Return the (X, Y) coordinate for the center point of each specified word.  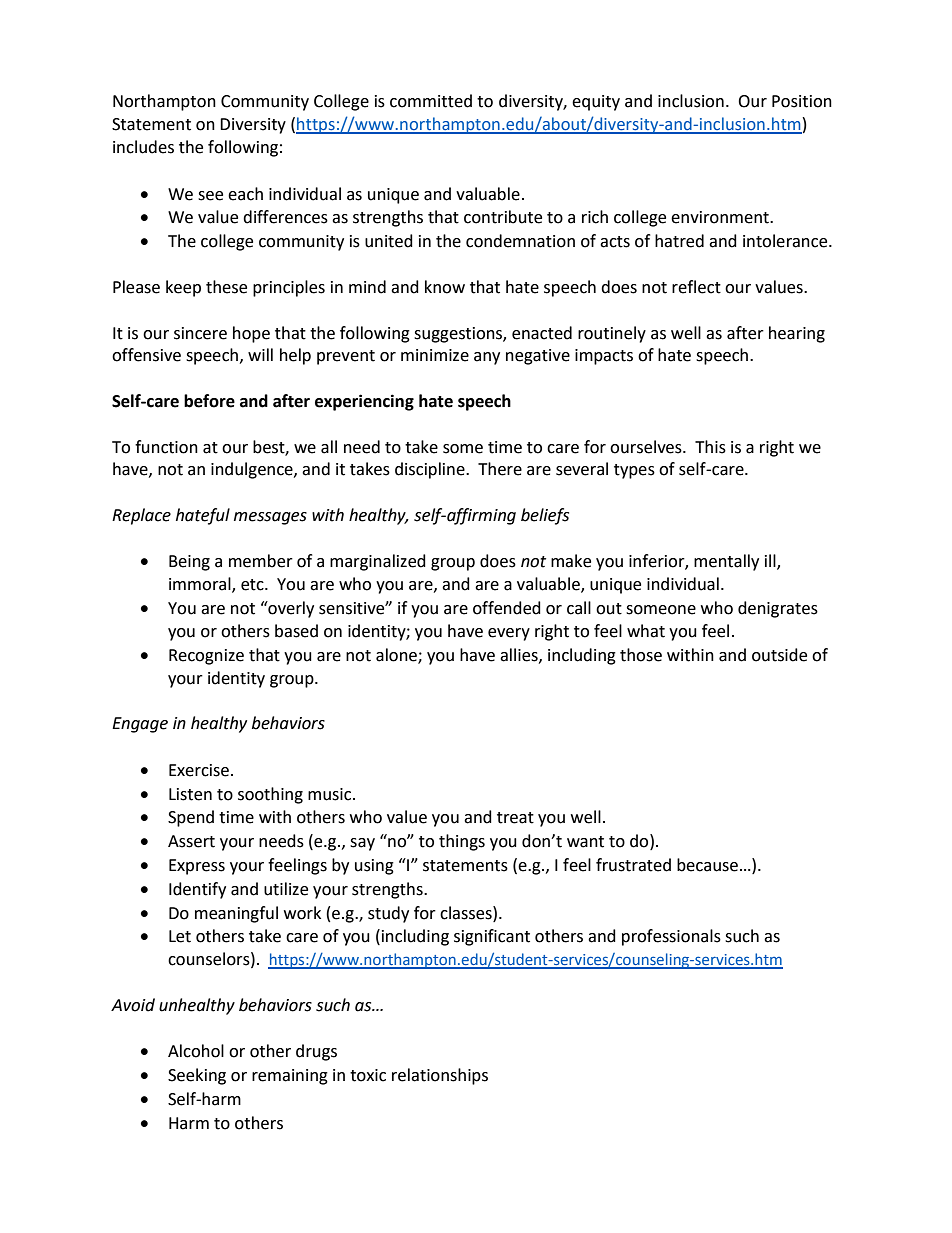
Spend (191, 818)
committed (431, 101)
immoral (201, 585)
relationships (440, 1076)
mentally (726, 562)
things (462, 842)
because (707, 865)
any (487, 358)
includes (143, 147)
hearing (797, 334)
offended (507, 608)
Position (802, 101)
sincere (200, 333)
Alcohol (196, 1051)
